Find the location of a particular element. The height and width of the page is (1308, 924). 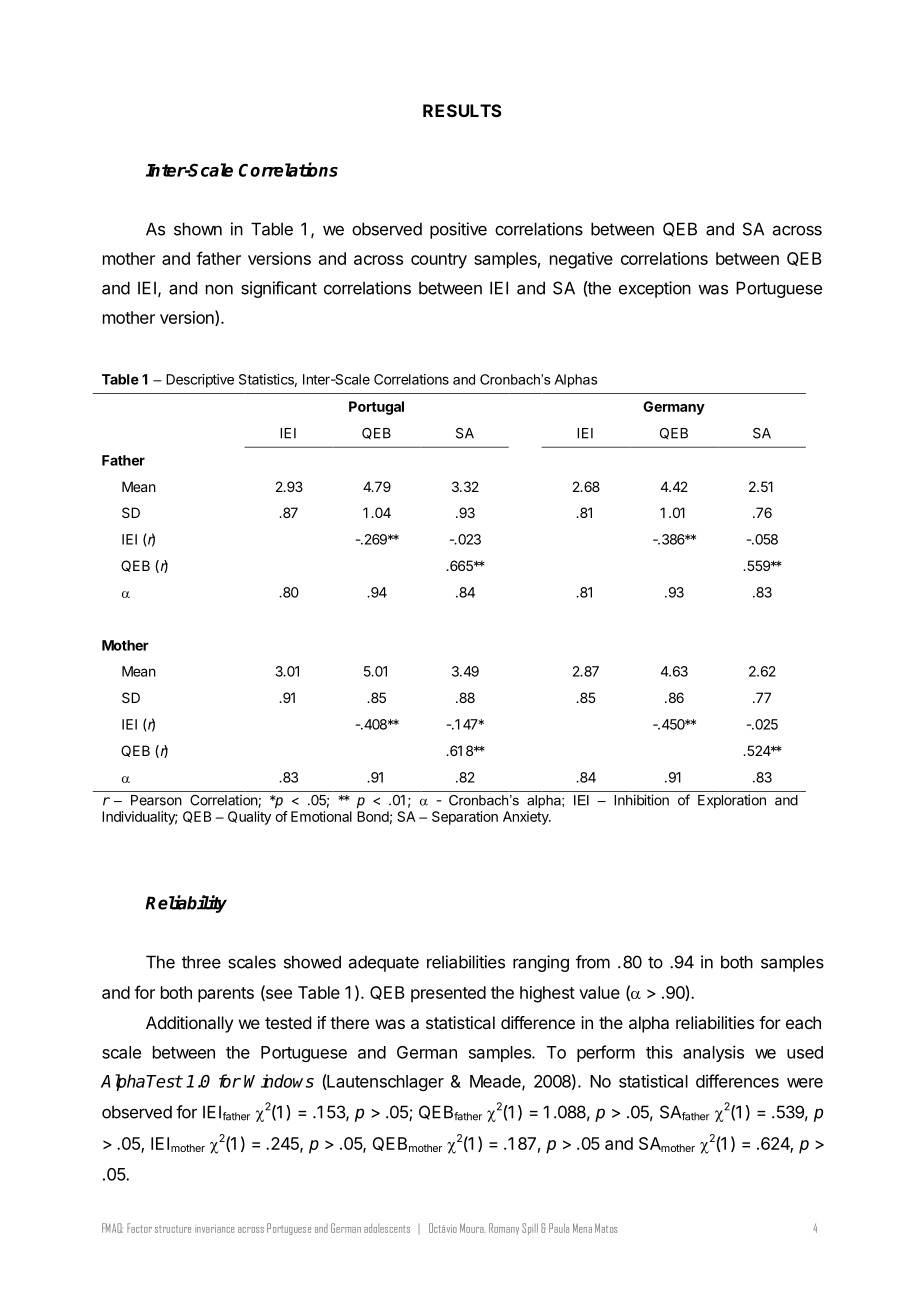

Portugal is located at coordinates (376, 408).
